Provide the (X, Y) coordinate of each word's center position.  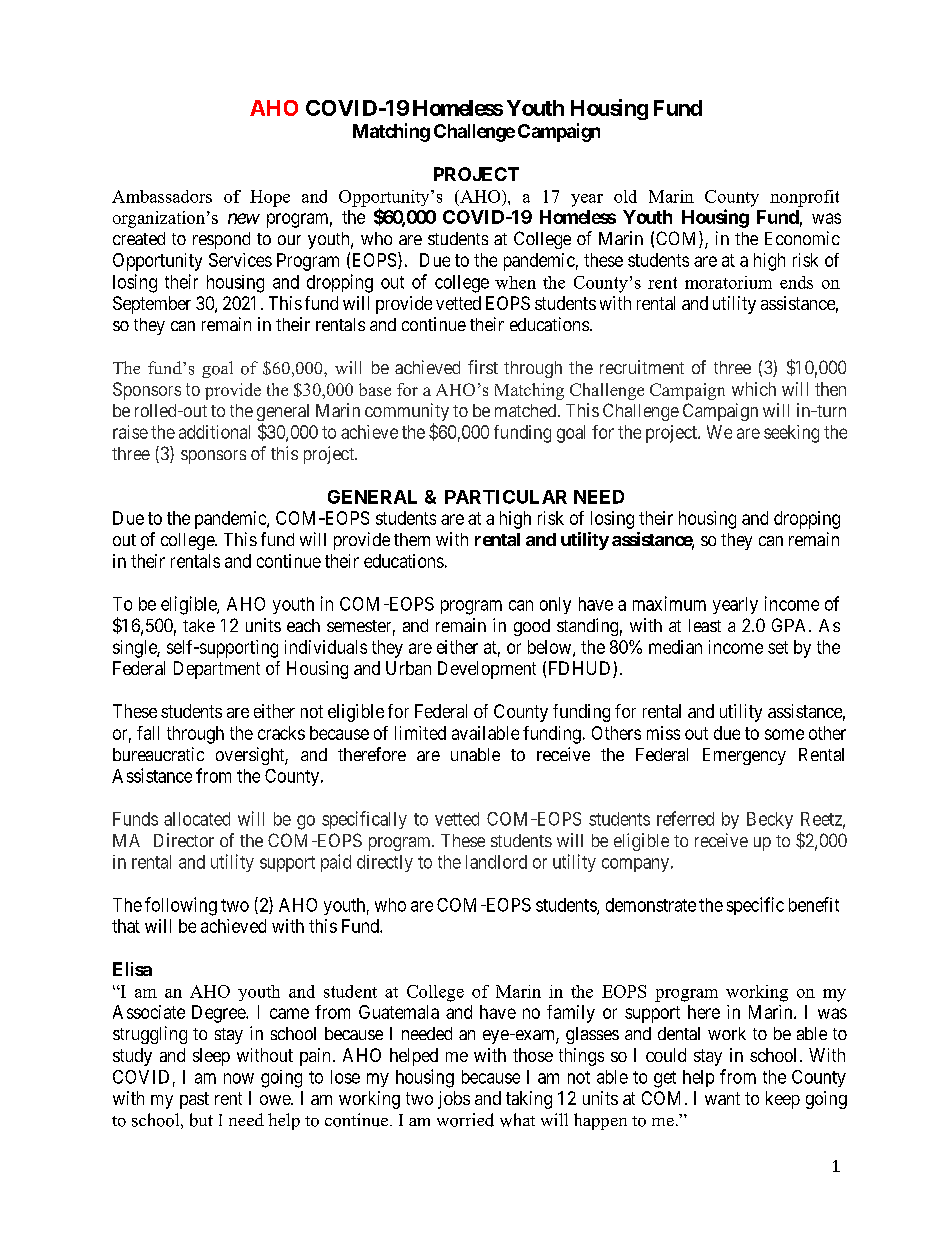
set (778, 647)
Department (217, 670)
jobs (454, 1100)
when (515, 282)
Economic (802, 238)
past (194, 1100)
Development (487, 670)
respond (221, 240)
